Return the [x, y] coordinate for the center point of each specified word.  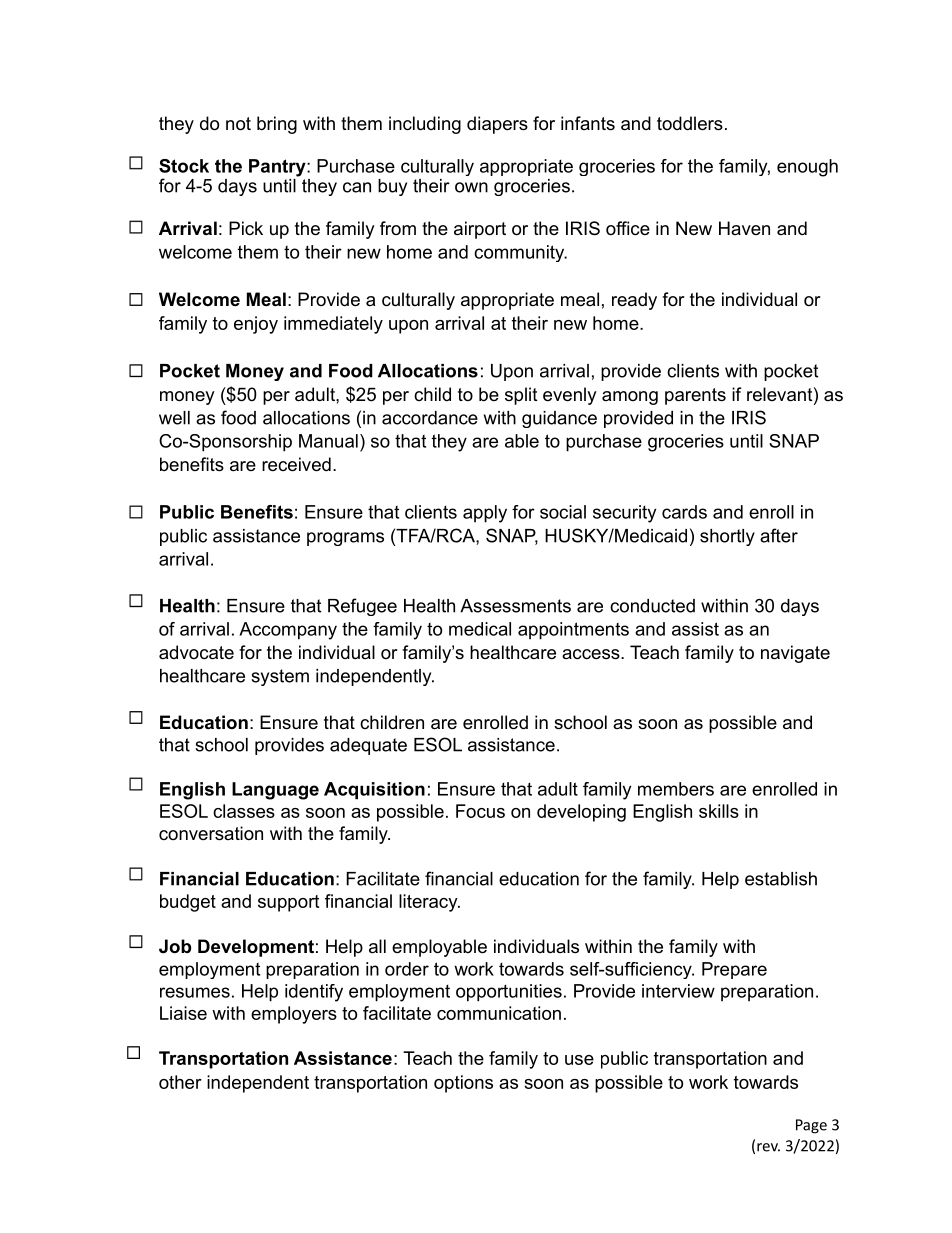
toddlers [690, 123]
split [521, 396]
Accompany [288, 631]
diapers [497, 125]
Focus [480, 811]
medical [480, 629]
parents [695, 396]
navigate [795, 654]
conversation [211, 833]
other [180, 1082]
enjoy [256, 325]
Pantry [278, 168]
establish [781, 879]
